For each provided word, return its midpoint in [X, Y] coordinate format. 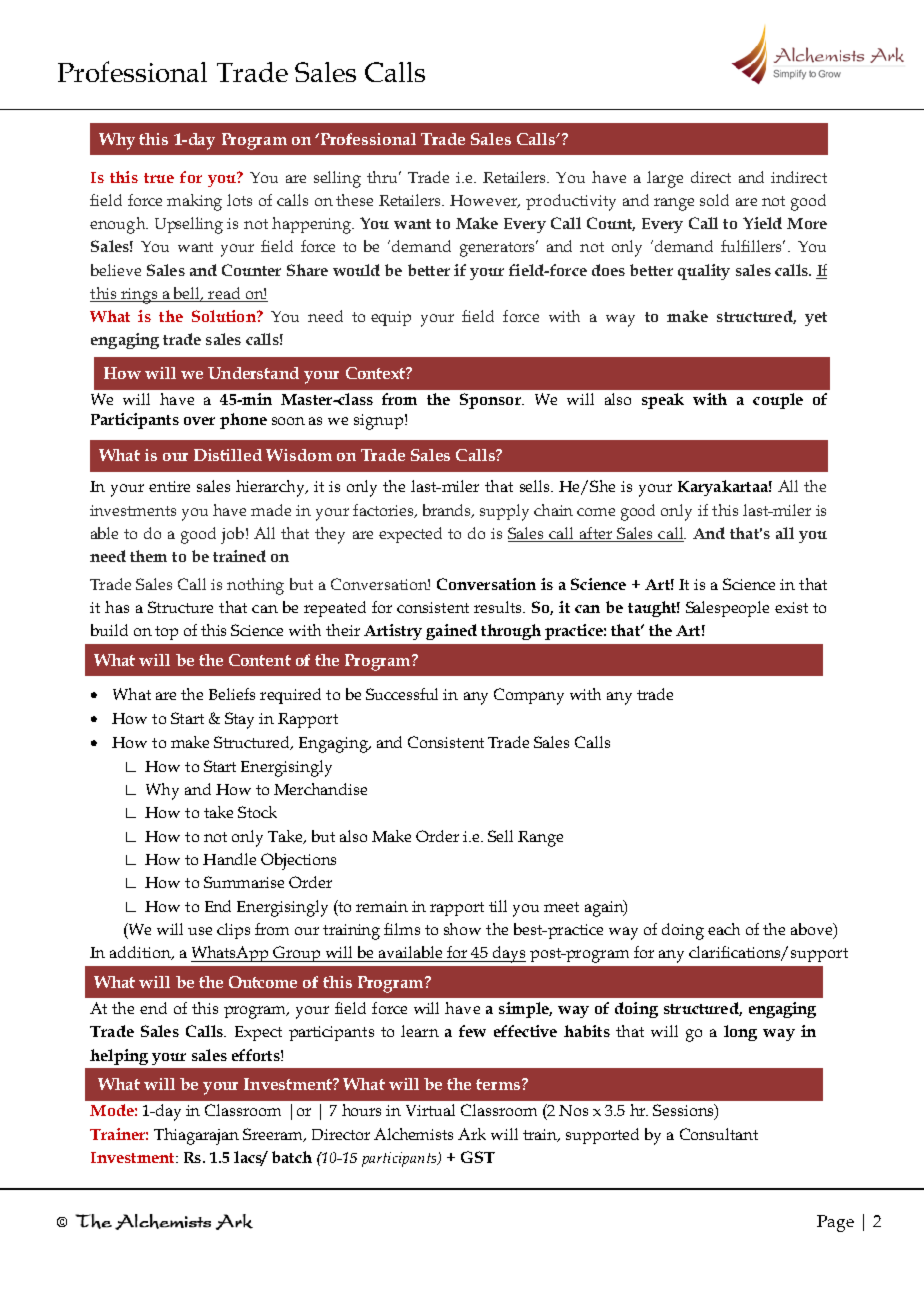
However [485, 201]
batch [292, 1157]
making [194, 202]
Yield [762, 223]
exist [791, 607]
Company [529, 696]
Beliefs [232, 694]
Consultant [719, 1134]
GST [478, 1157]
